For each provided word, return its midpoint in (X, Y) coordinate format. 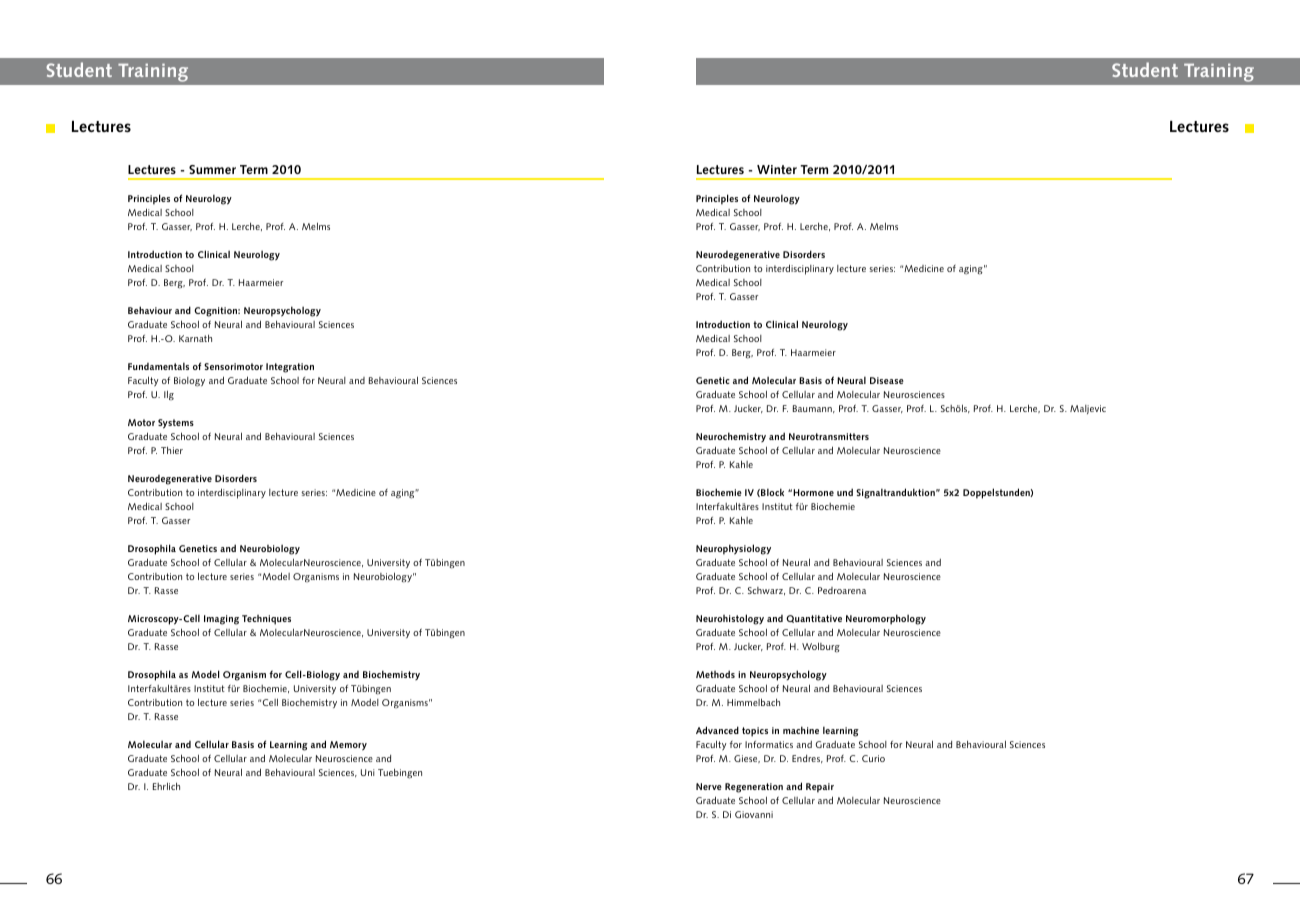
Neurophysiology (733, 549)
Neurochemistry (731, 437)
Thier (172, 450)
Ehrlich (166, 786)
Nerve (709, 786)
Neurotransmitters (829, 436)
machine (801, 730)
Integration (290, 368)
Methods (715, 674)
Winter (777, 169)
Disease (887, 380)
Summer (212, 169)
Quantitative (814, 619)
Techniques (266, 620)
